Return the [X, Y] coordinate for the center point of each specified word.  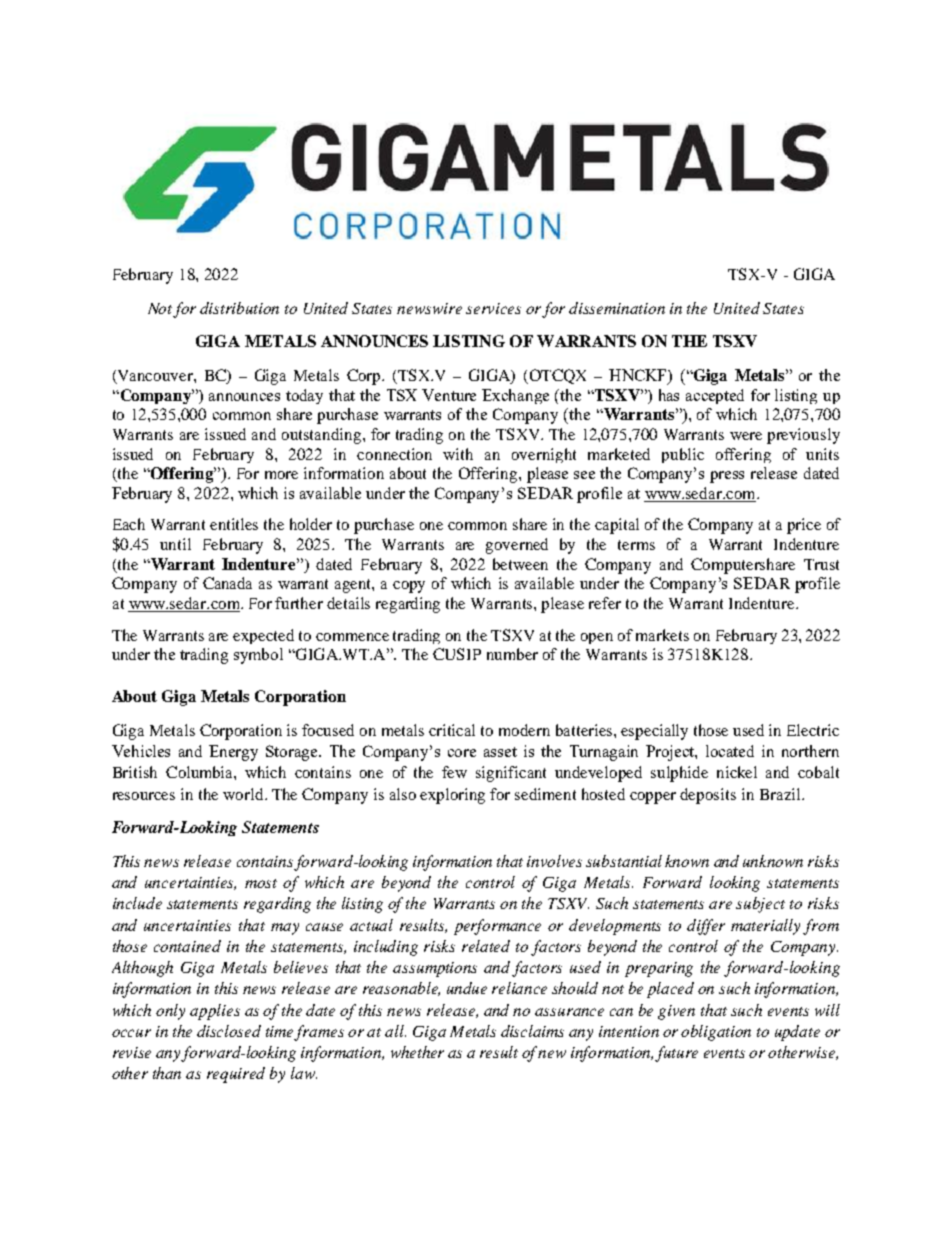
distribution [239, 308]
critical [452, 730]
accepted [715, 396]
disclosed [229, 1031]
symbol [258, 656]
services [493, 308]
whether [417, 1052]
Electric [813, 730]
